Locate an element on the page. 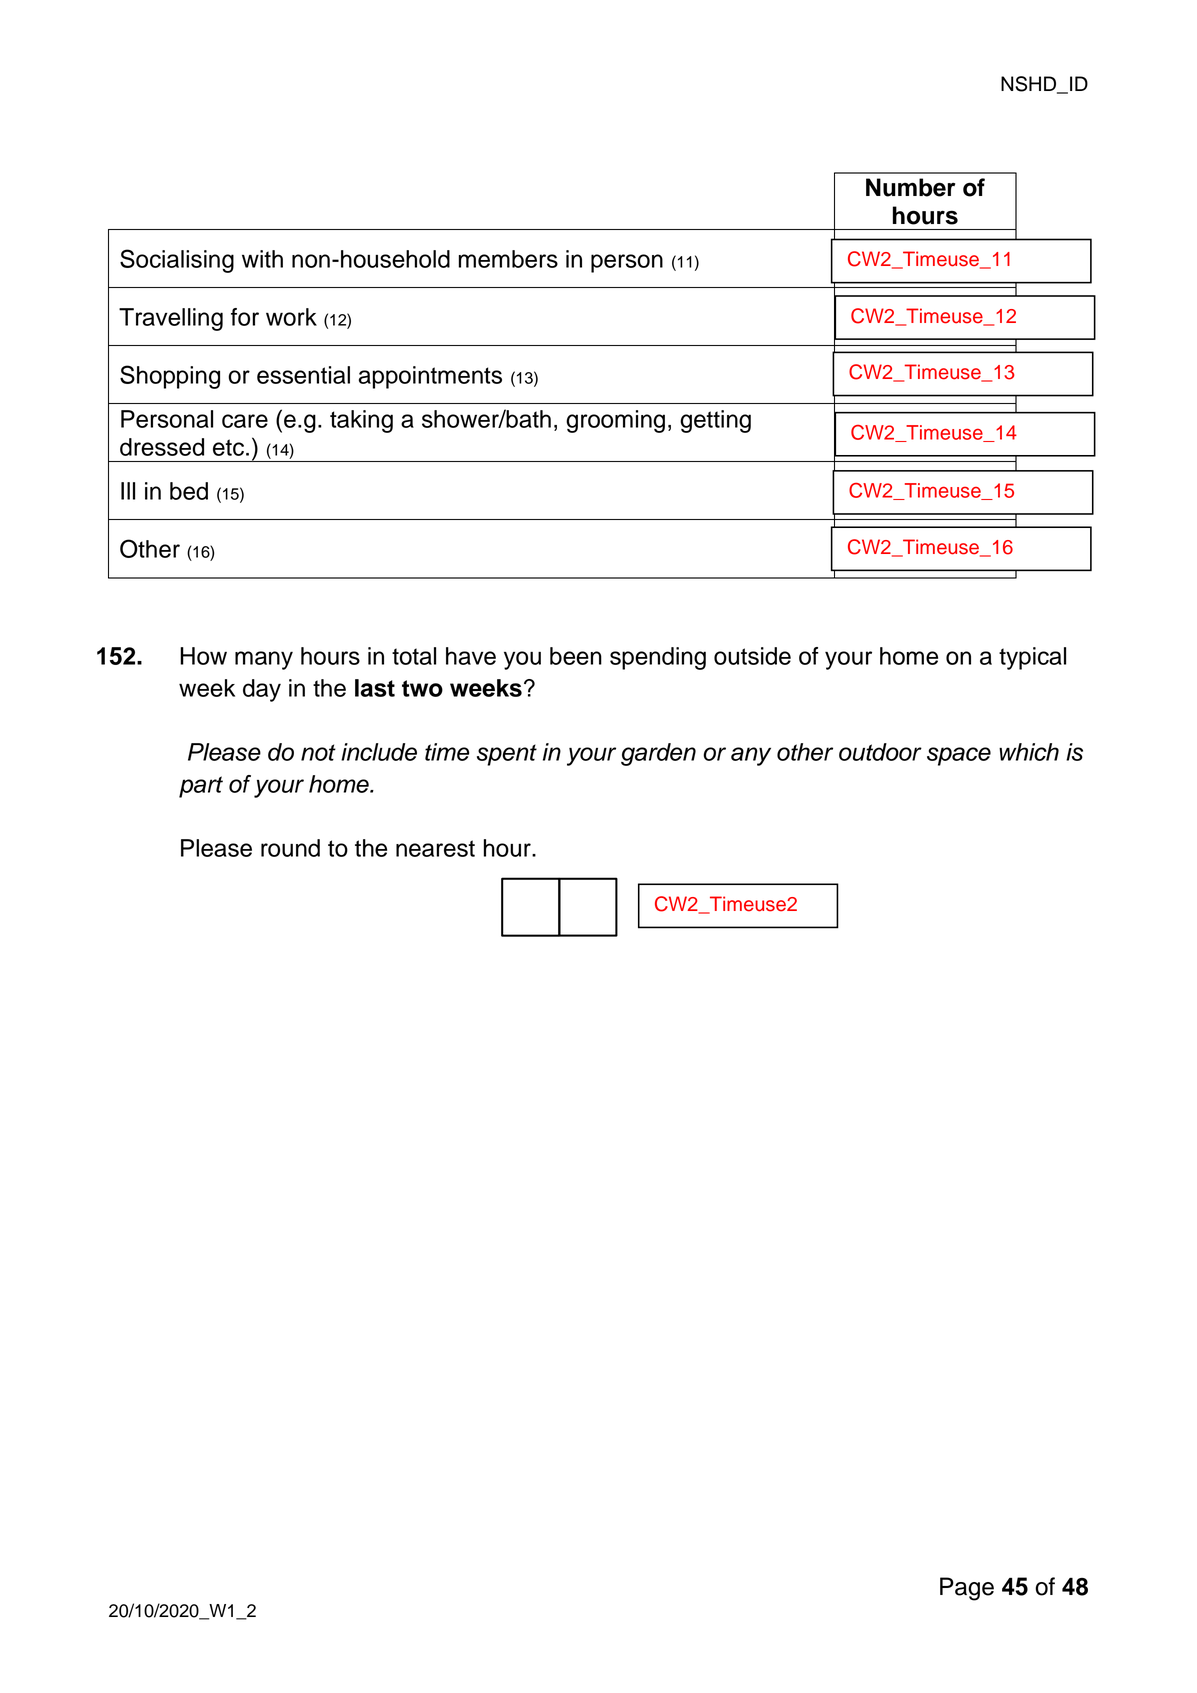 This page has height=1693, width=1197. with is located at coordinates (262, 259).
